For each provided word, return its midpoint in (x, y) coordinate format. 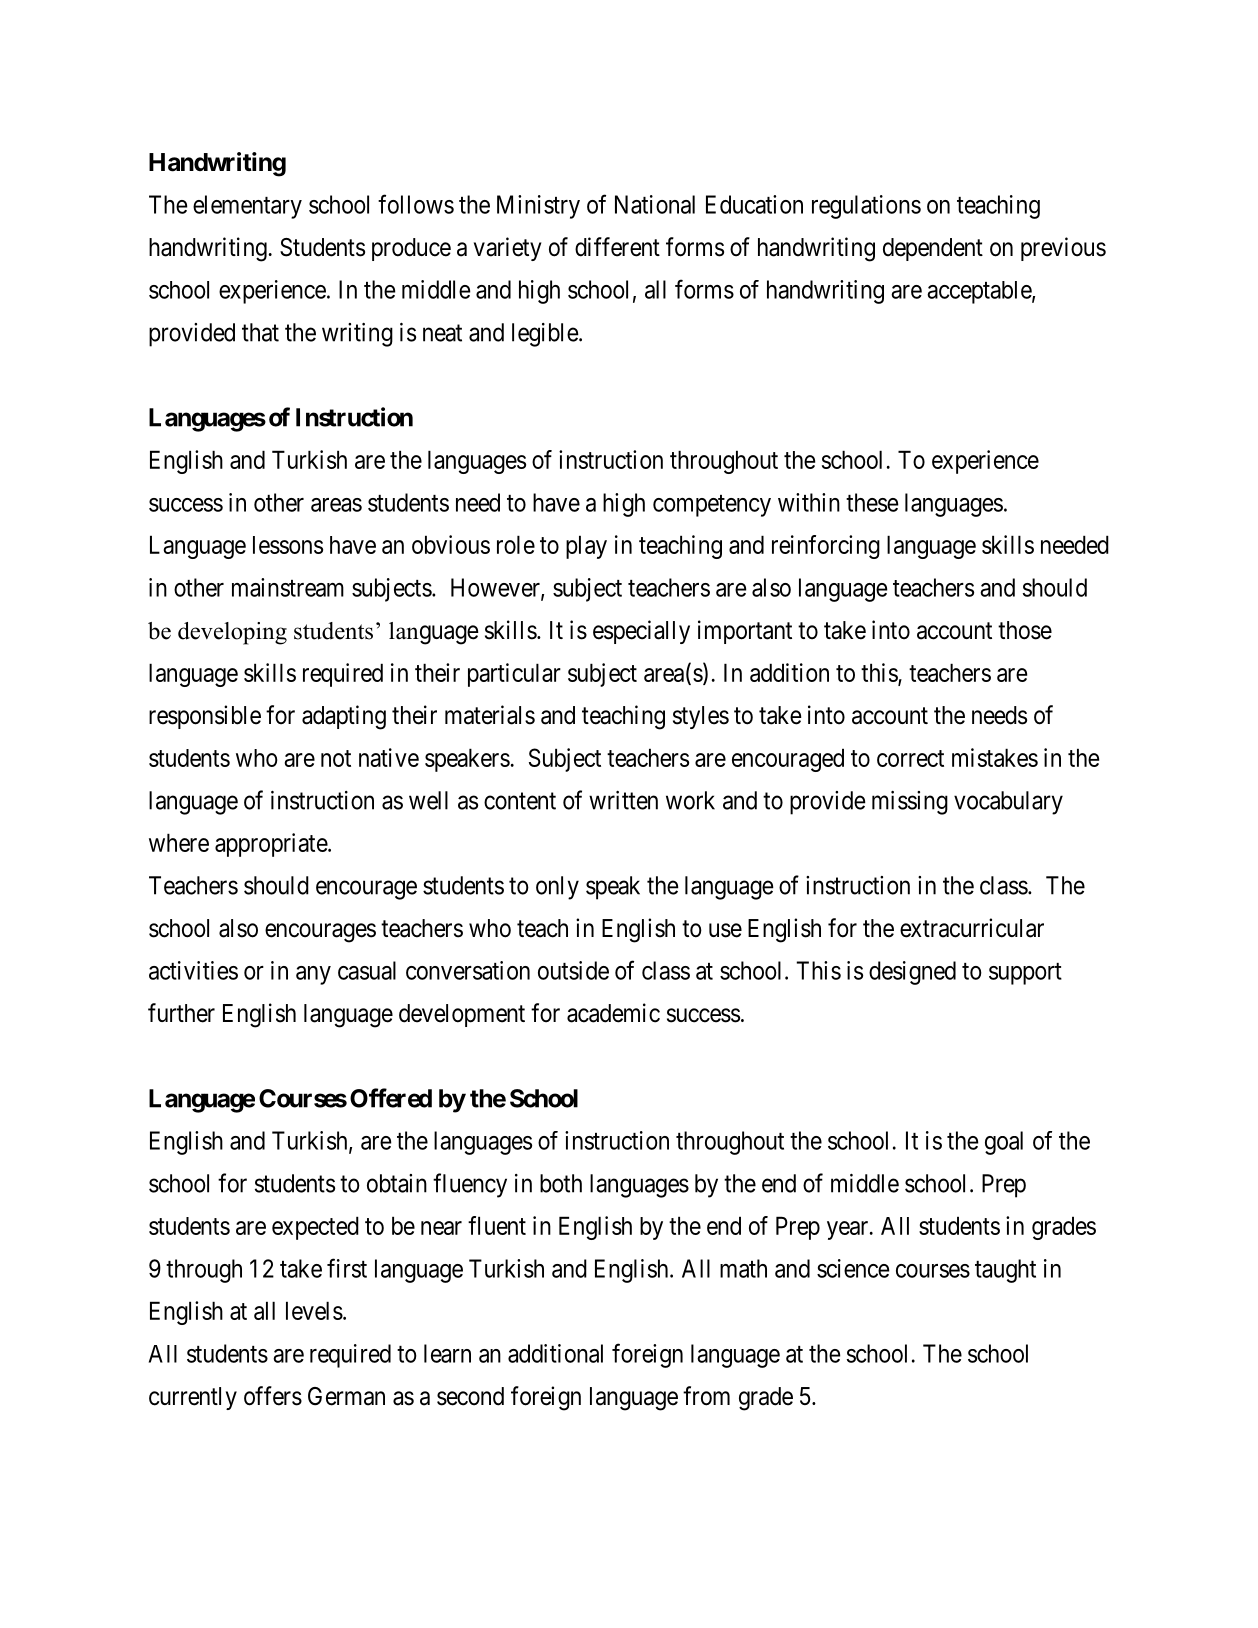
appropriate (272, 845)
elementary (247, 207)
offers (273, 1396)
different (617, 247)
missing (910, 803)
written (623, 800)
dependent (933, 249)
